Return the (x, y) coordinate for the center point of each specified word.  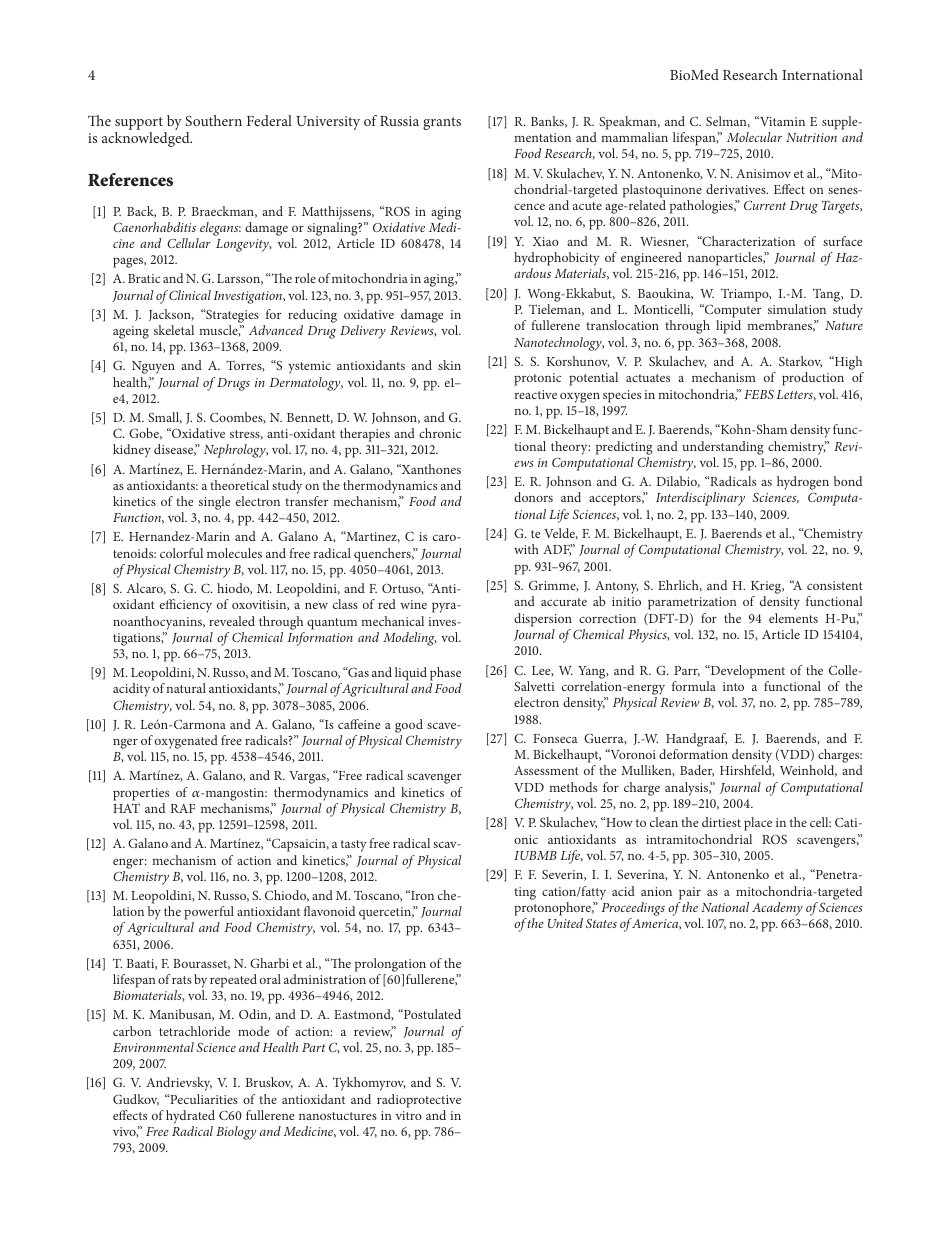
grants (442, 123)
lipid (728, 327)
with (526, 549)
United (565, 923)
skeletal (174, 330)
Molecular (754, 137)
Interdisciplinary (700, 499)
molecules (234, 553)
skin (449, 365)
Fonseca (555, 738)
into (733, 686)
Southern (213, 120)
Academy (777, 909)
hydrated (190, 1117)
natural (186, 688)
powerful (209, 913)
